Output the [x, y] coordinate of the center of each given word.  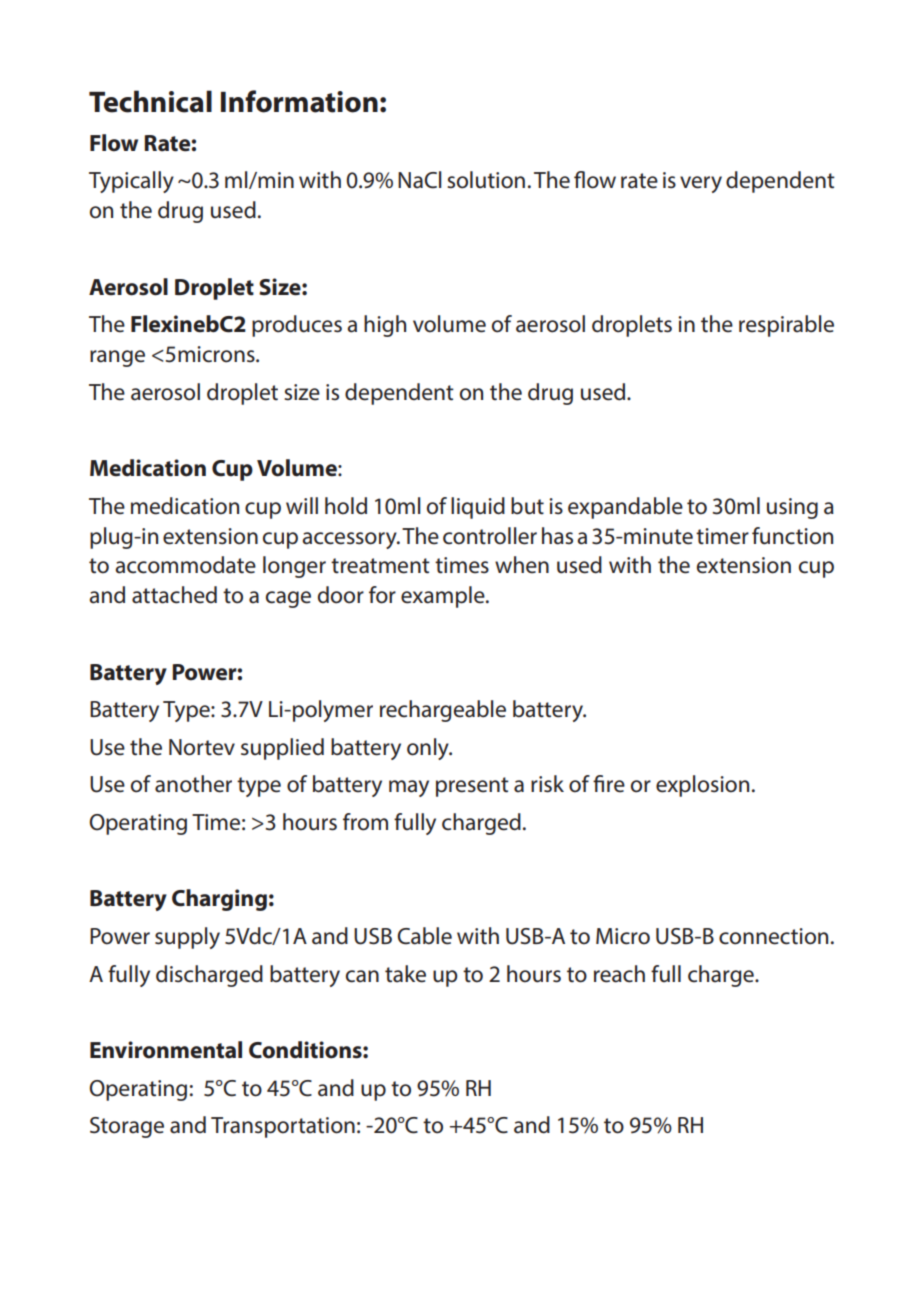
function [792, 536]
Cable [424, 936]
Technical [150, 101]
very [701, 184]
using [792, 508]
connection [773, 936]
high [385, 326]
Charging [219, 900]
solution [486, 180]
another [193, 784]
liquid [478, 508]
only [429, 749]
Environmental [166, 1050]
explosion [702, 786]
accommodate [185, 565]
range [117, 358]
